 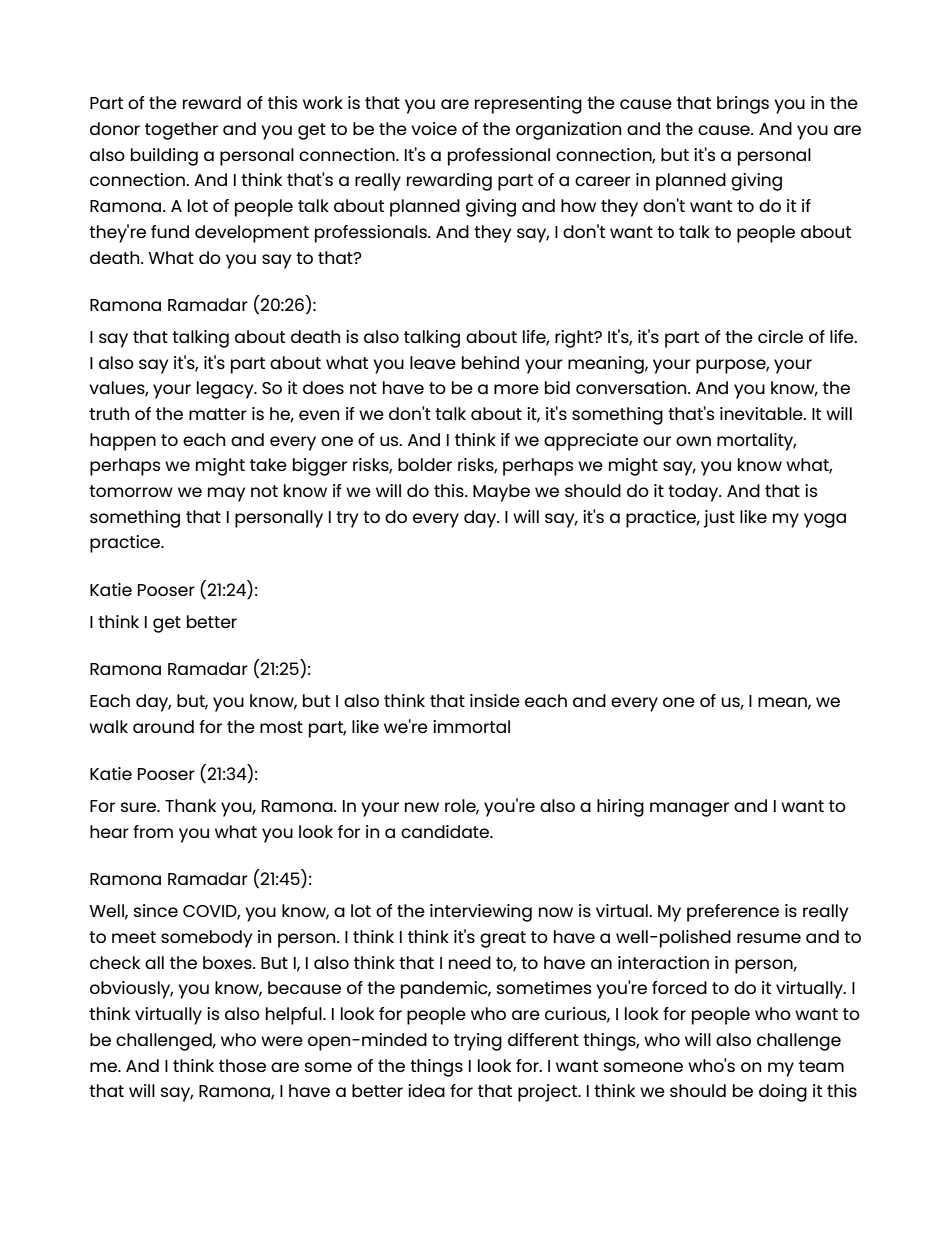 What do you see at coordinates (756, 442) in the screenshot?
I see `mortality` at bounding box center [756, 442].
